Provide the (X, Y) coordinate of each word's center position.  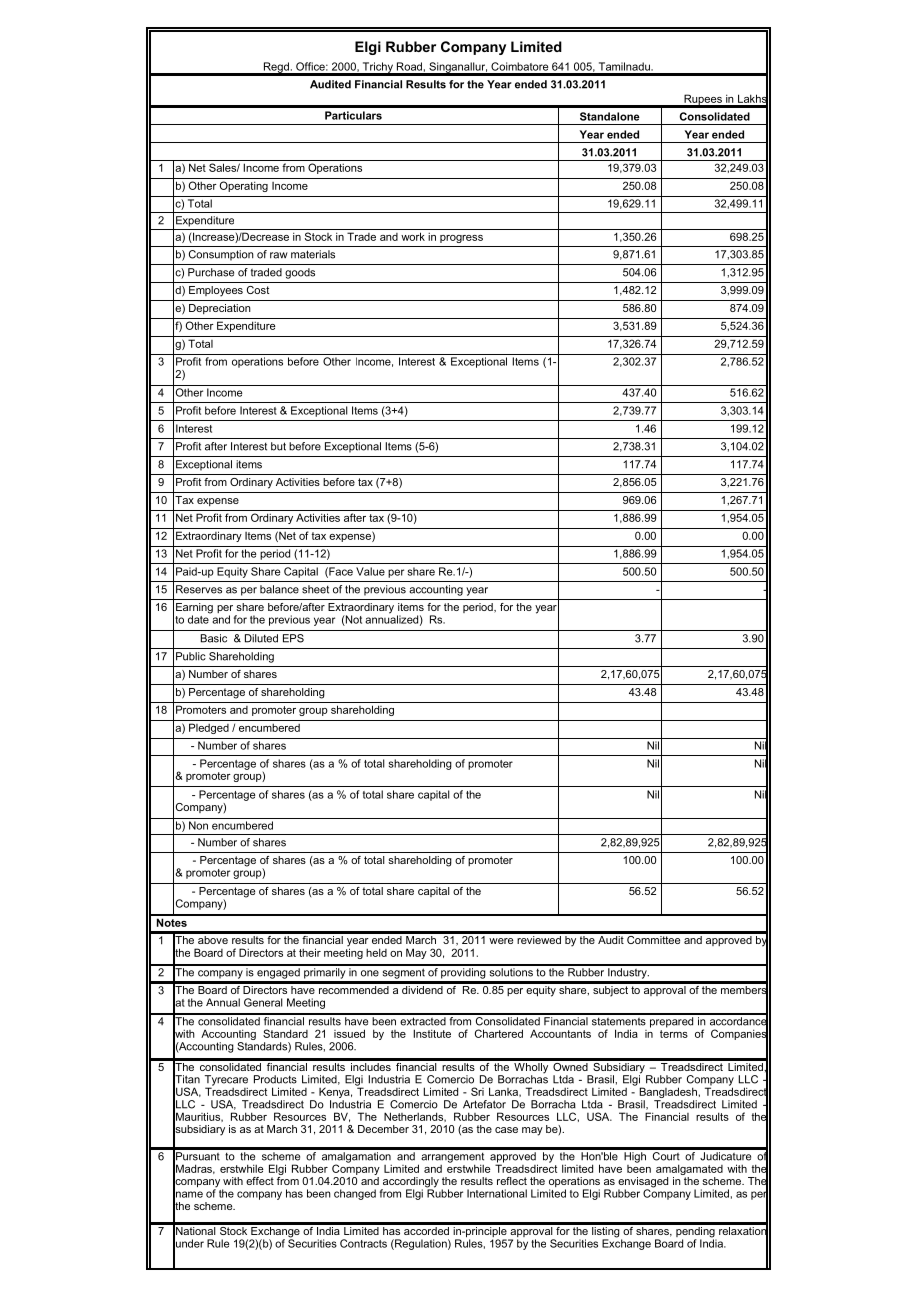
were (501, 941)
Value (370, 571)
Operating (244, 186)
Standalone (610, 116)
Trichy (378, 68)
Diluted (261, 638)
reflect (512, 1181)
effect (260, 1181)
